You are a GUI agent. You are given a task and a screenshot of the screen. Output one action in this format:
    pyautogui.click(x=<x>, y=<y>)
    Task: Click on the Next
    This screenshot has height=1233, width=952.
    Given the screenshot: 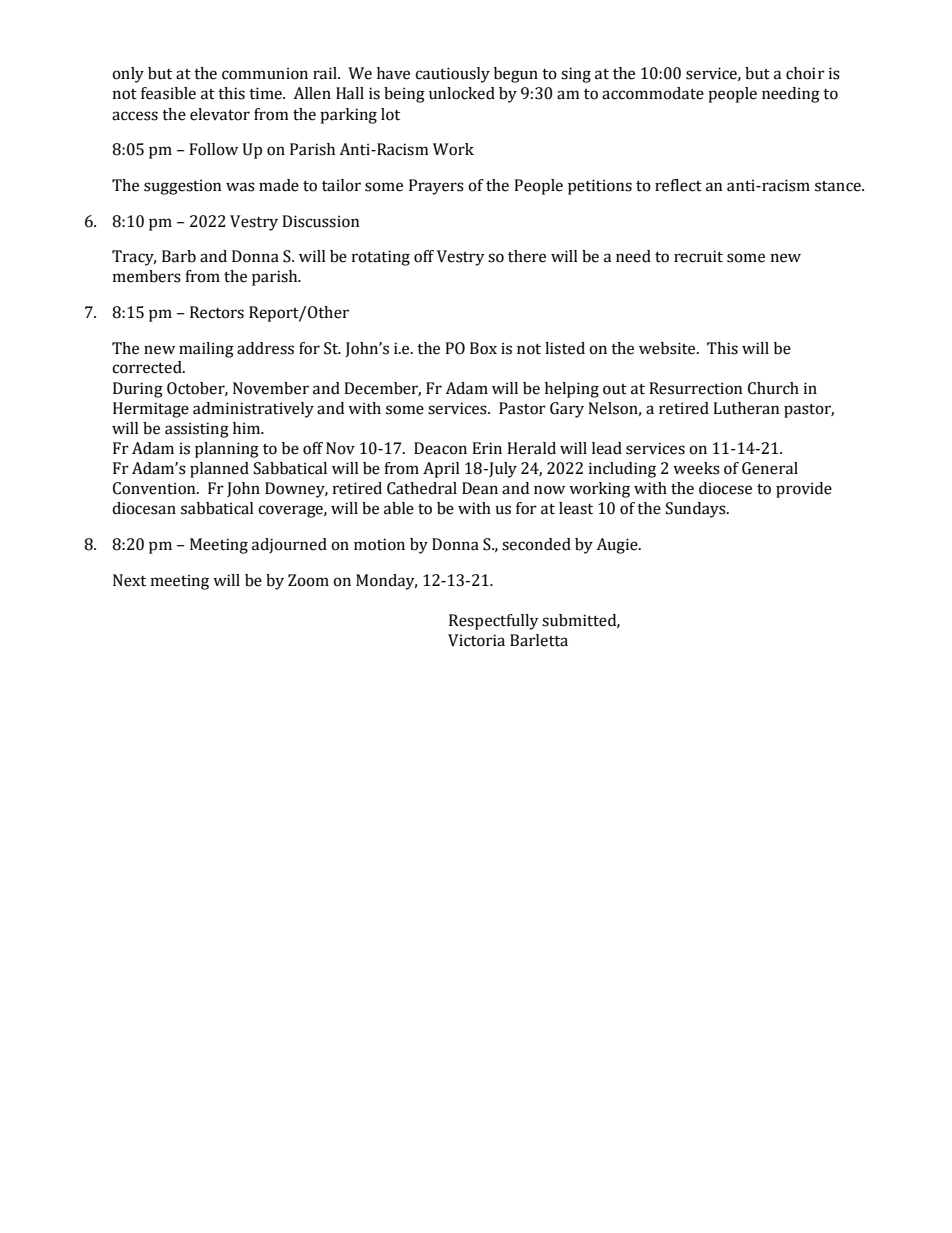 What is the action you would take?
    pyautogui.click(x=129, y=580)
